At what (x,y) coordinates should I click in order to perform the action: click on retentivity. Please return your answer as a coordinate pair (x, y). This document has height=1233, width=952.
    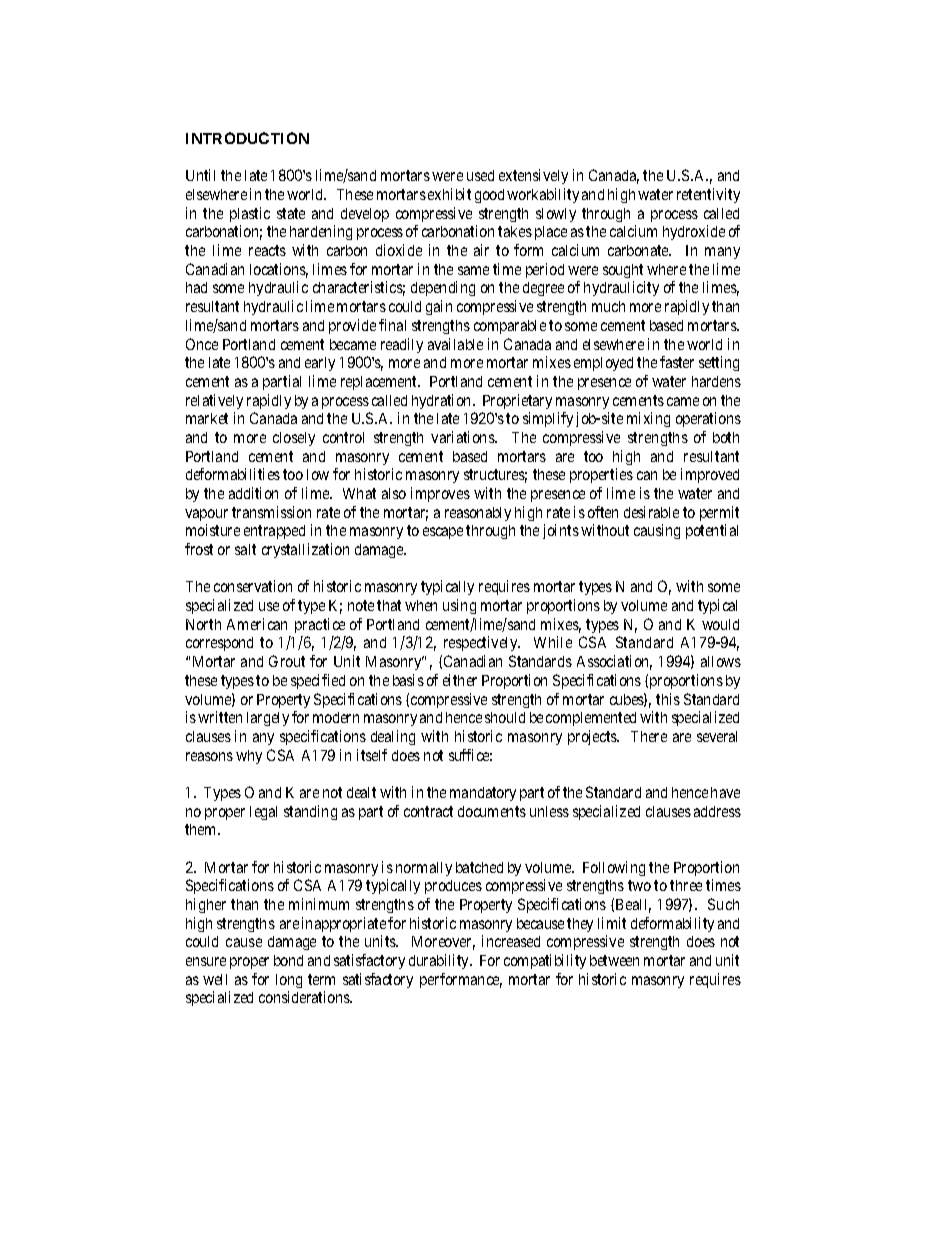
    Looking at the image, I should click on (708, 195).
